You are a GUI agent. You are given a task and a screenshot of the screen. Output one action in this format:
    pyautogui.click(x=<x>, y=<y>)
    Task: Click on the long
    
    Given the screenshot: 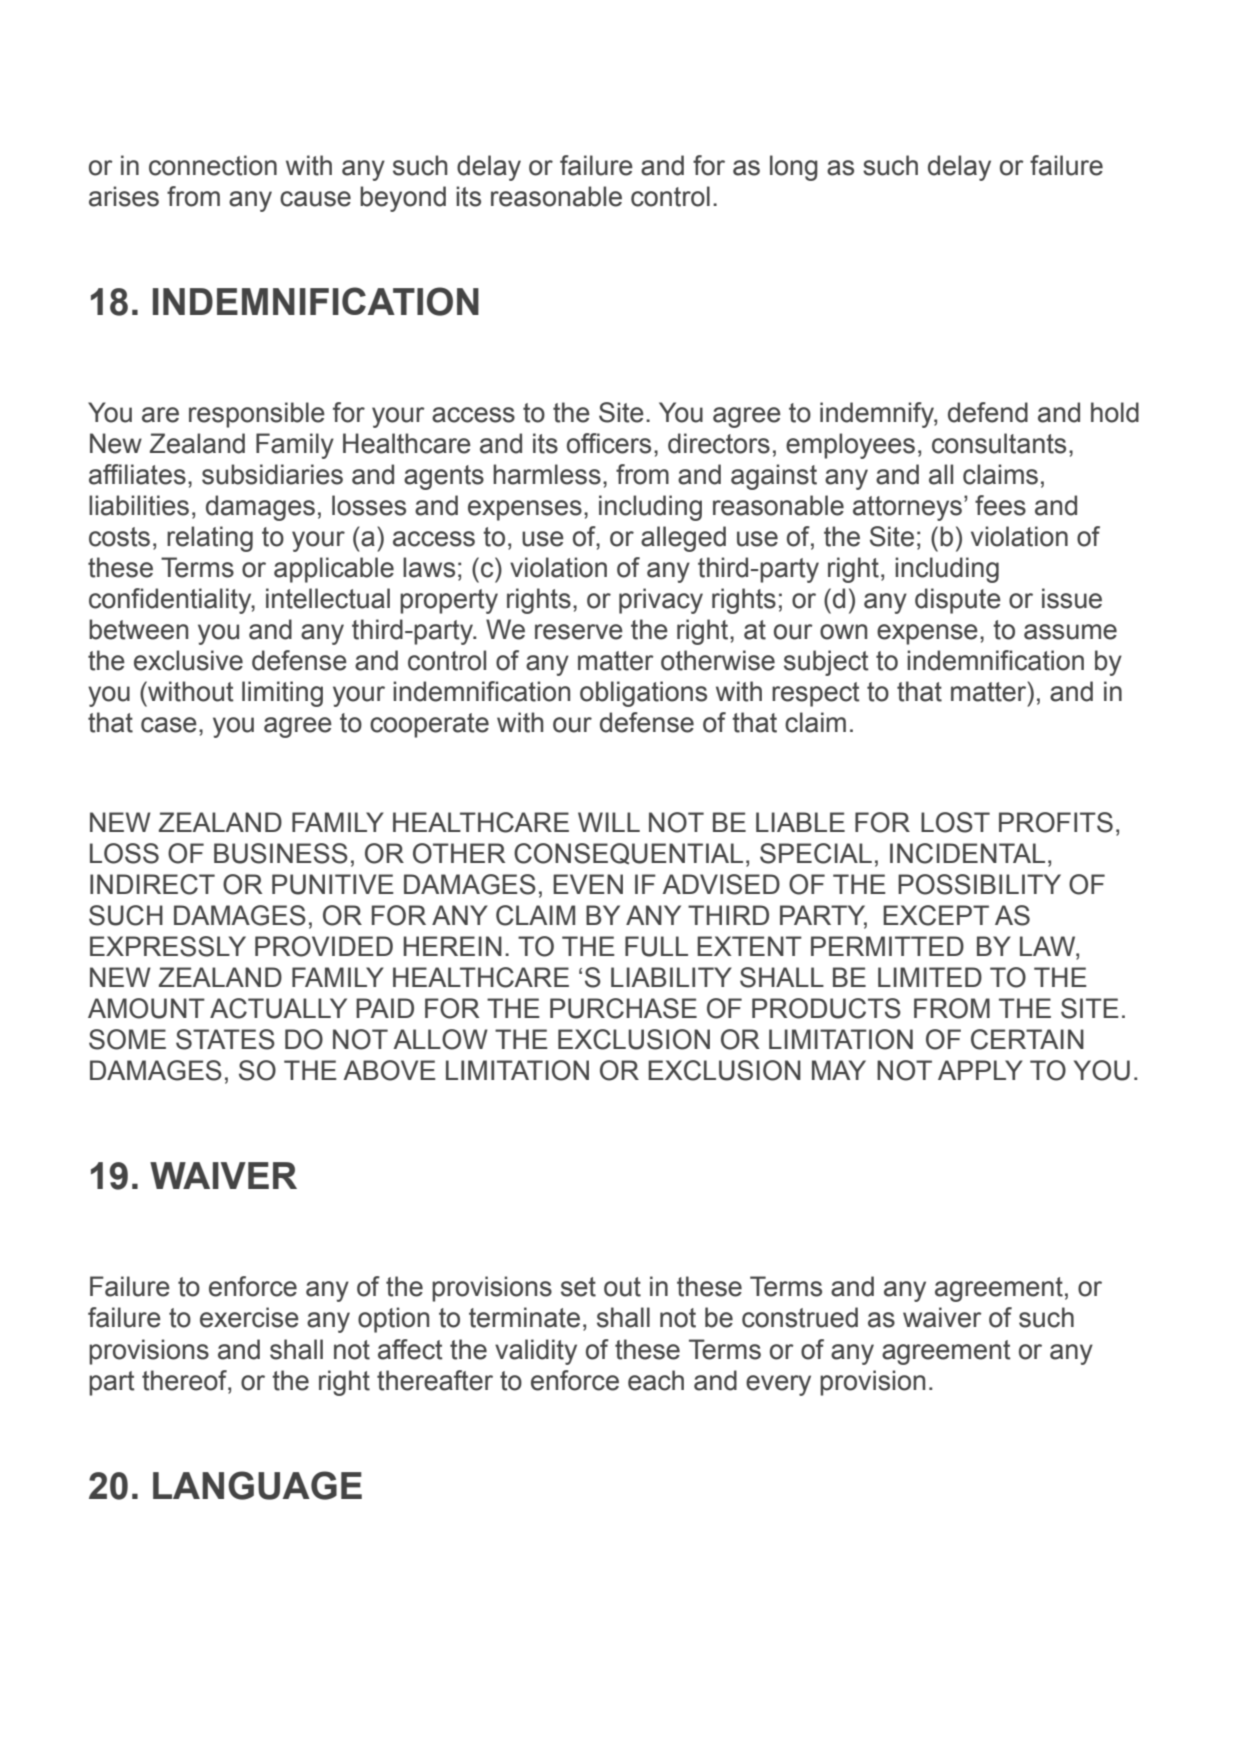 What is the action you would take?
    pyautogui.click(x=794, y=168)
